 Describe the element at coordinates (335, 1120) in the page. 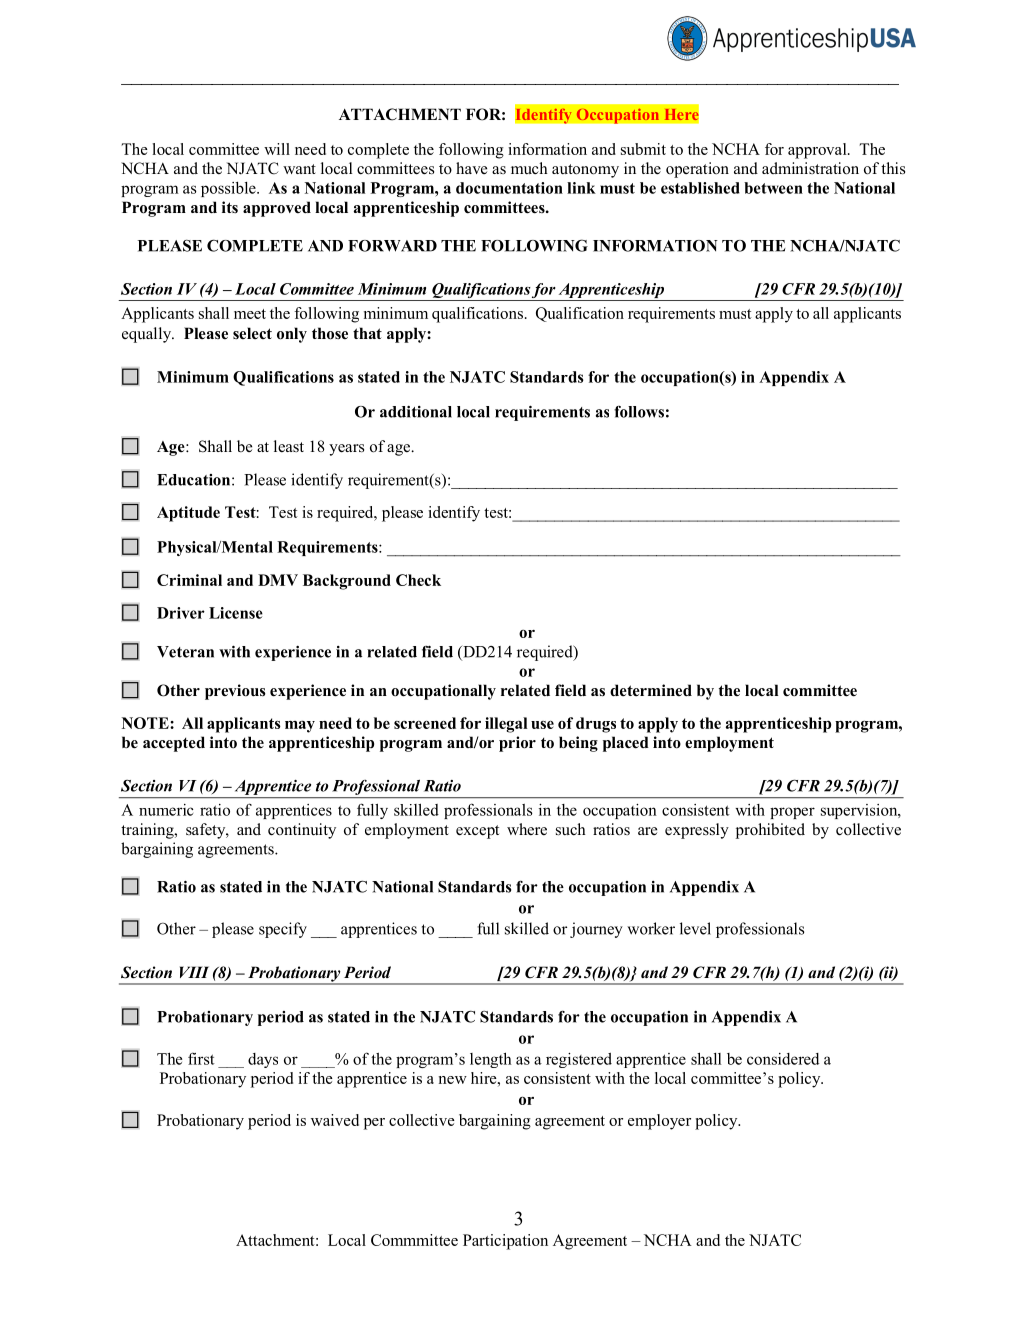

I see `waived` at that location.
